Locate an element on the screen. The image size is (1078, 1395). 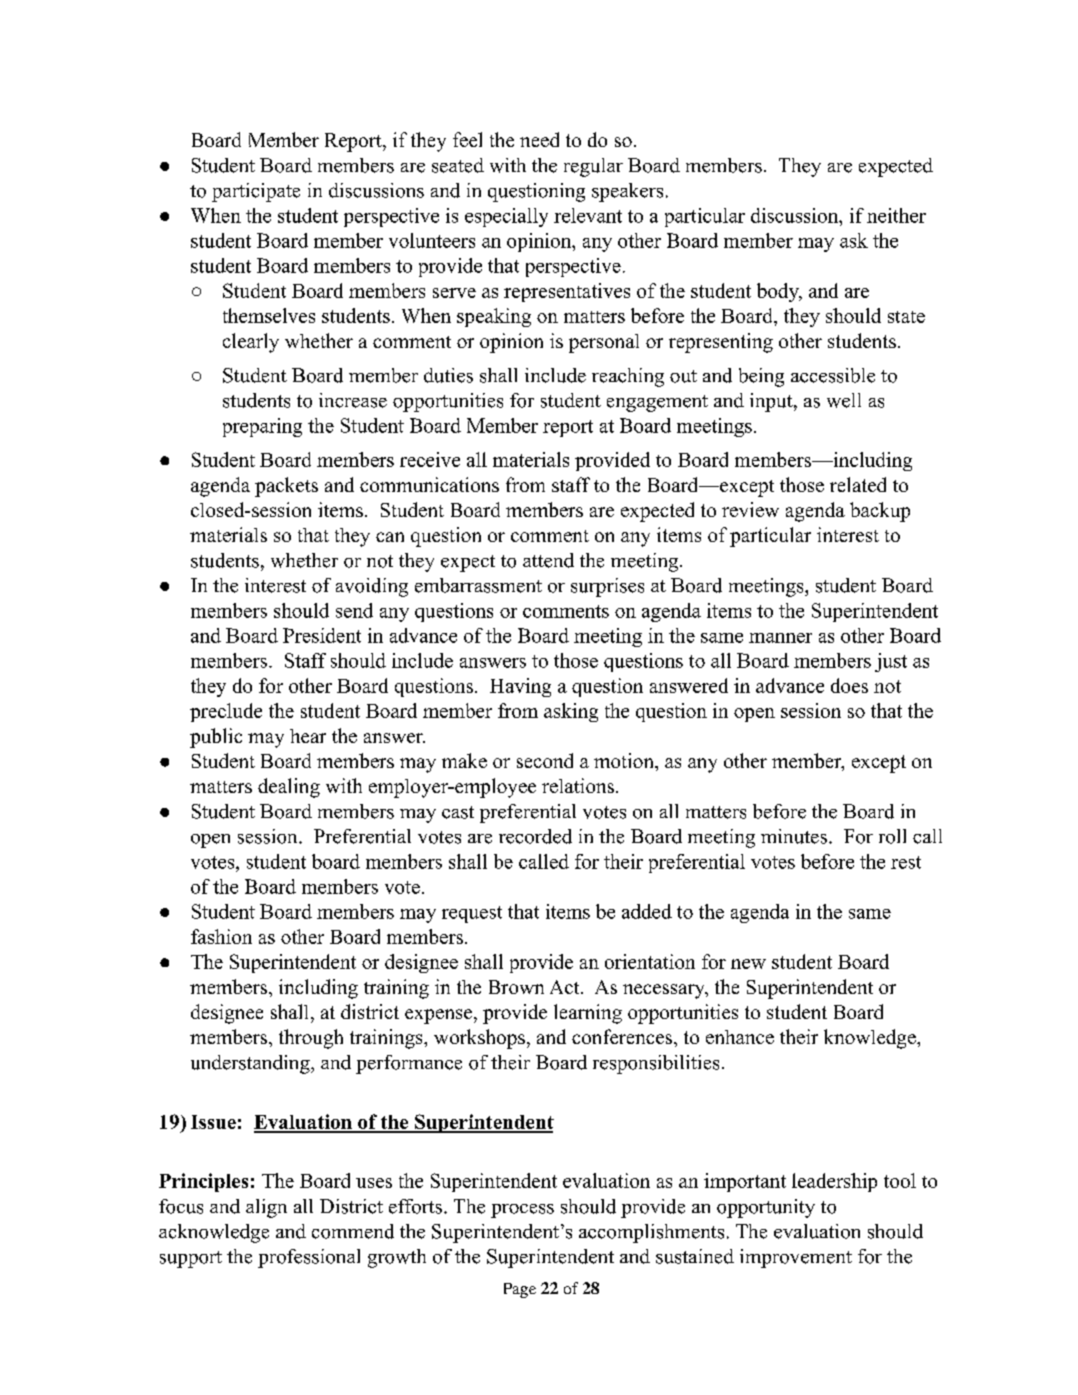
asking is located at coordinates (571, 712).
